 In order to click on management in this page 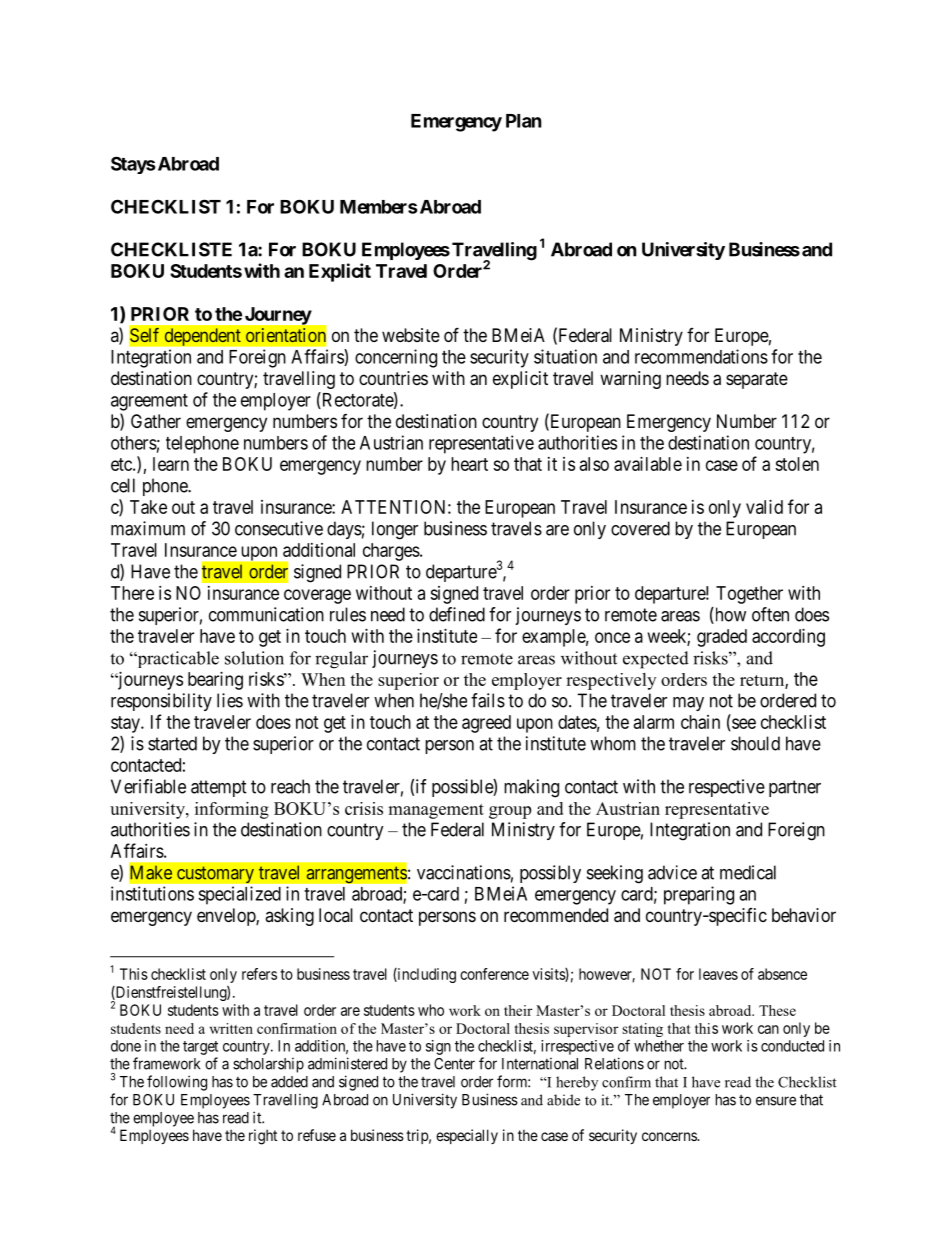, I will do `click(436, 811)`.
